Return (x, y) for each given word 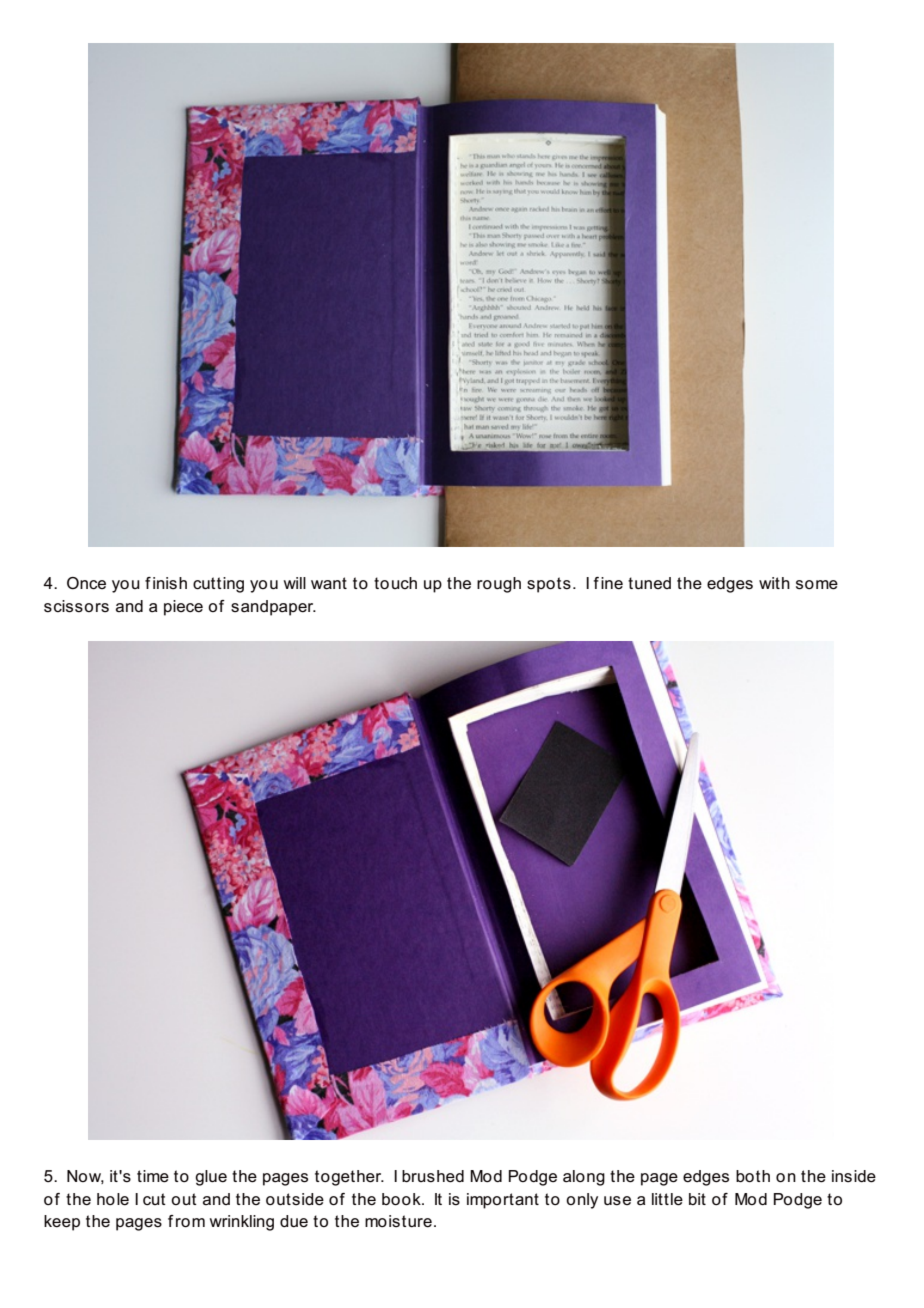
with (774, 583)
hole (113, 1199)
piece (183, 608)
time (153, 1176)
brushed (433, 1176)
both (753, 1176)
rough (499, 585)
